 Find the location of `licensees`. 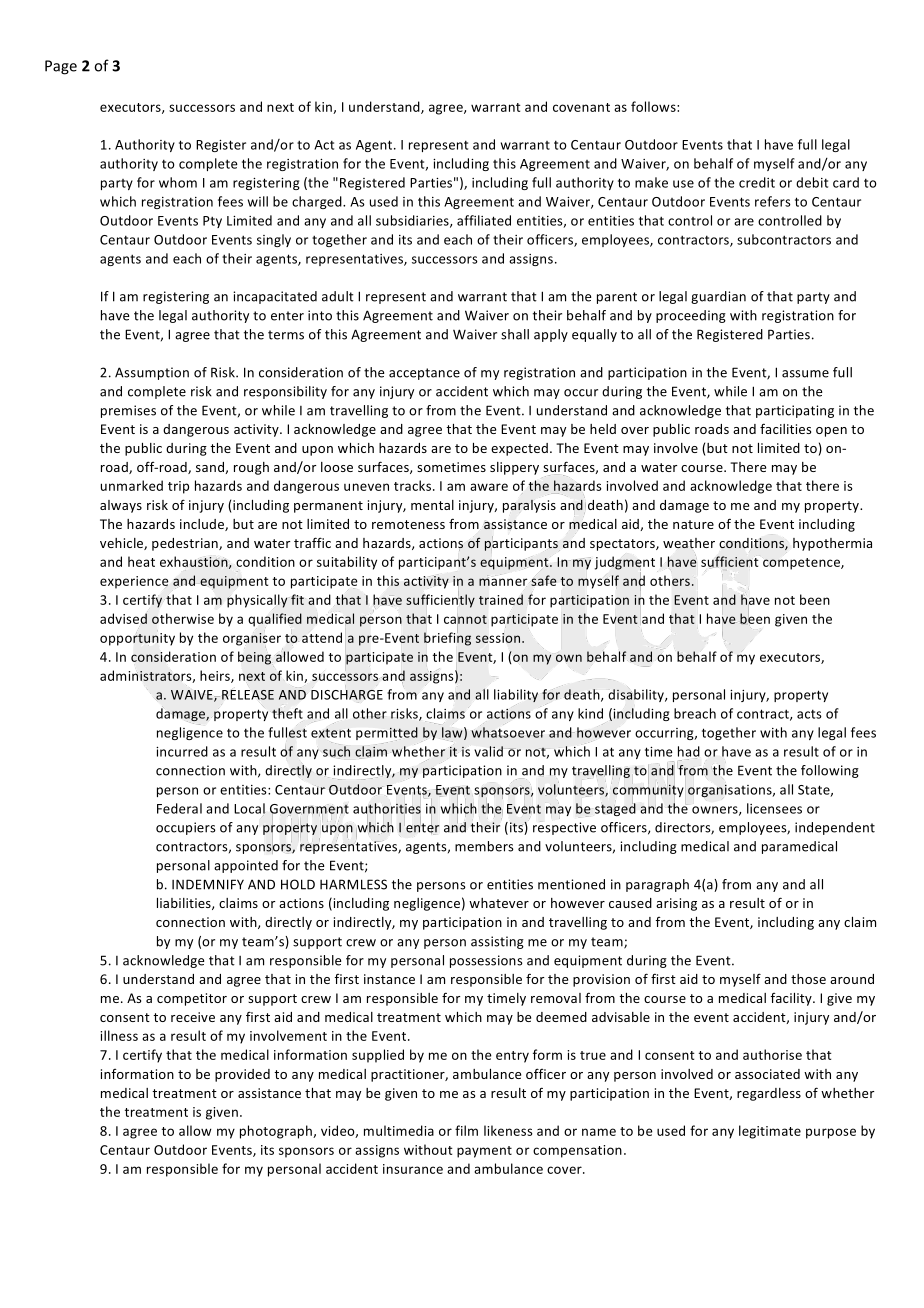

licensees is located at coordinates (774, 808).
